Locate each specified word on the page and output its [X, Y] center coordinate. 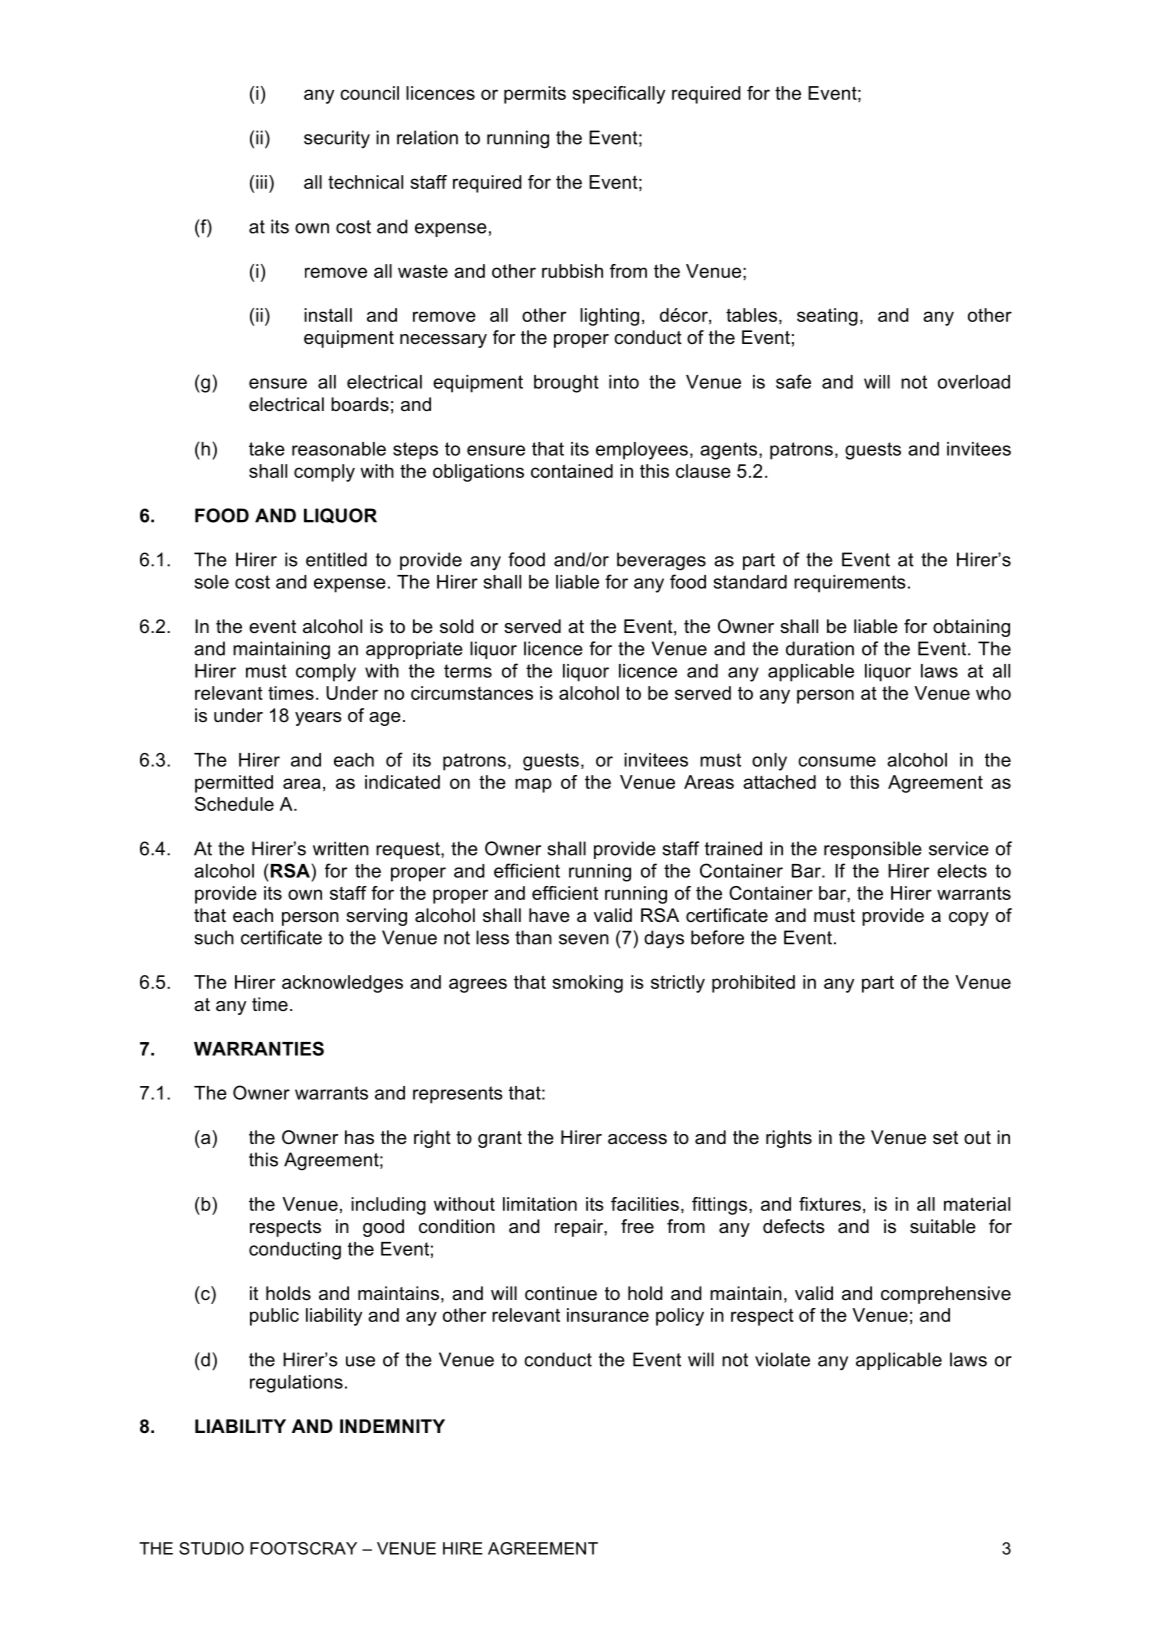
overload [974, 382]
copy [969, 919]
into [624, 382]
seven [584, 939]
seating [827, 317]
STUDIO [211, 1548]
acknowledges [342, 984]
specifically [618, 95]
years [318, 719]
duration [820, 648]
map [533, 785]
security [337, 139]
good [383, 1228]
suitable [943, 1226]
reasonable [339, 449]
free [637, 1226]
